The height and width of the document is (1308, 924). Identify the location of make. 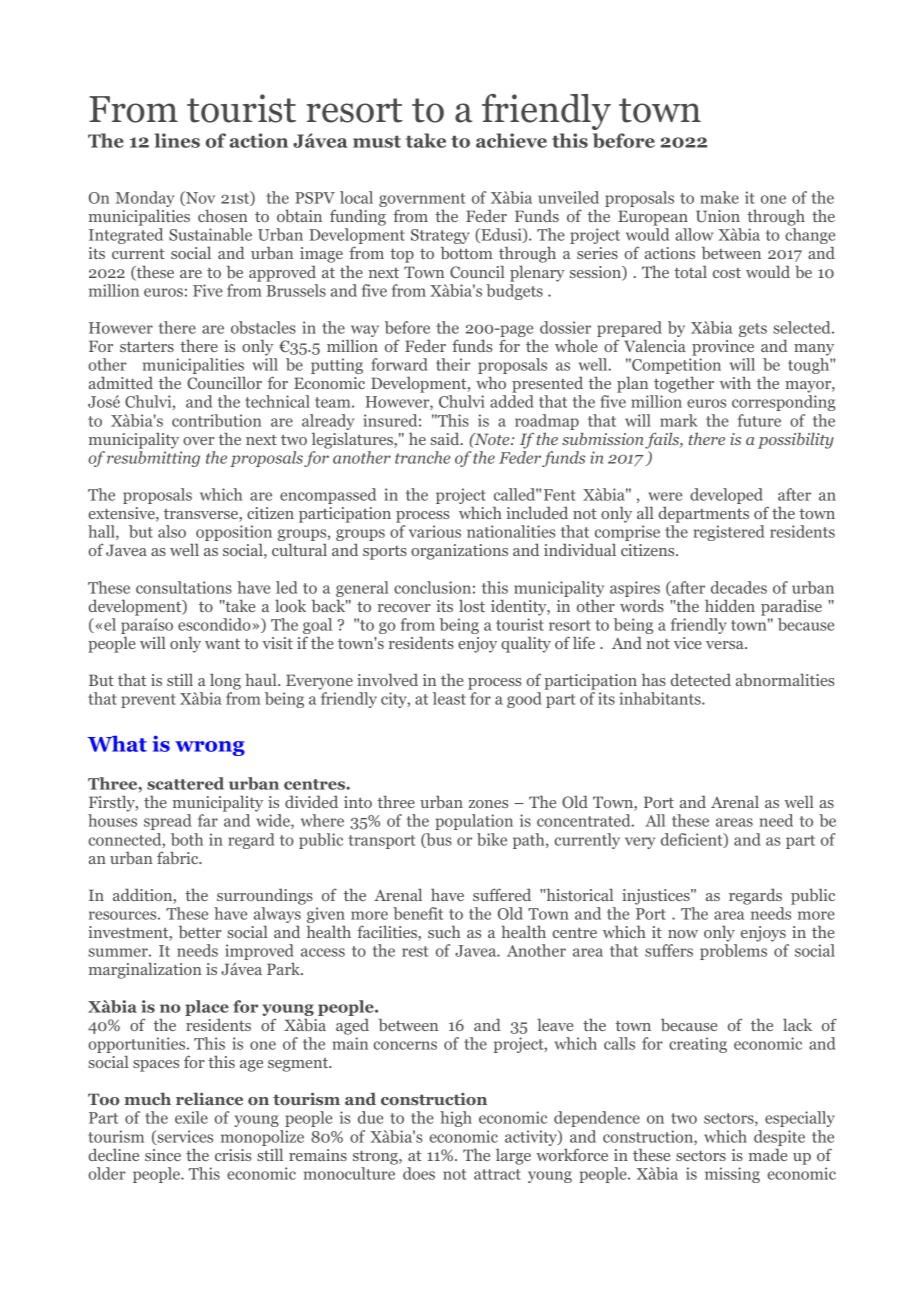
(719, 197).
